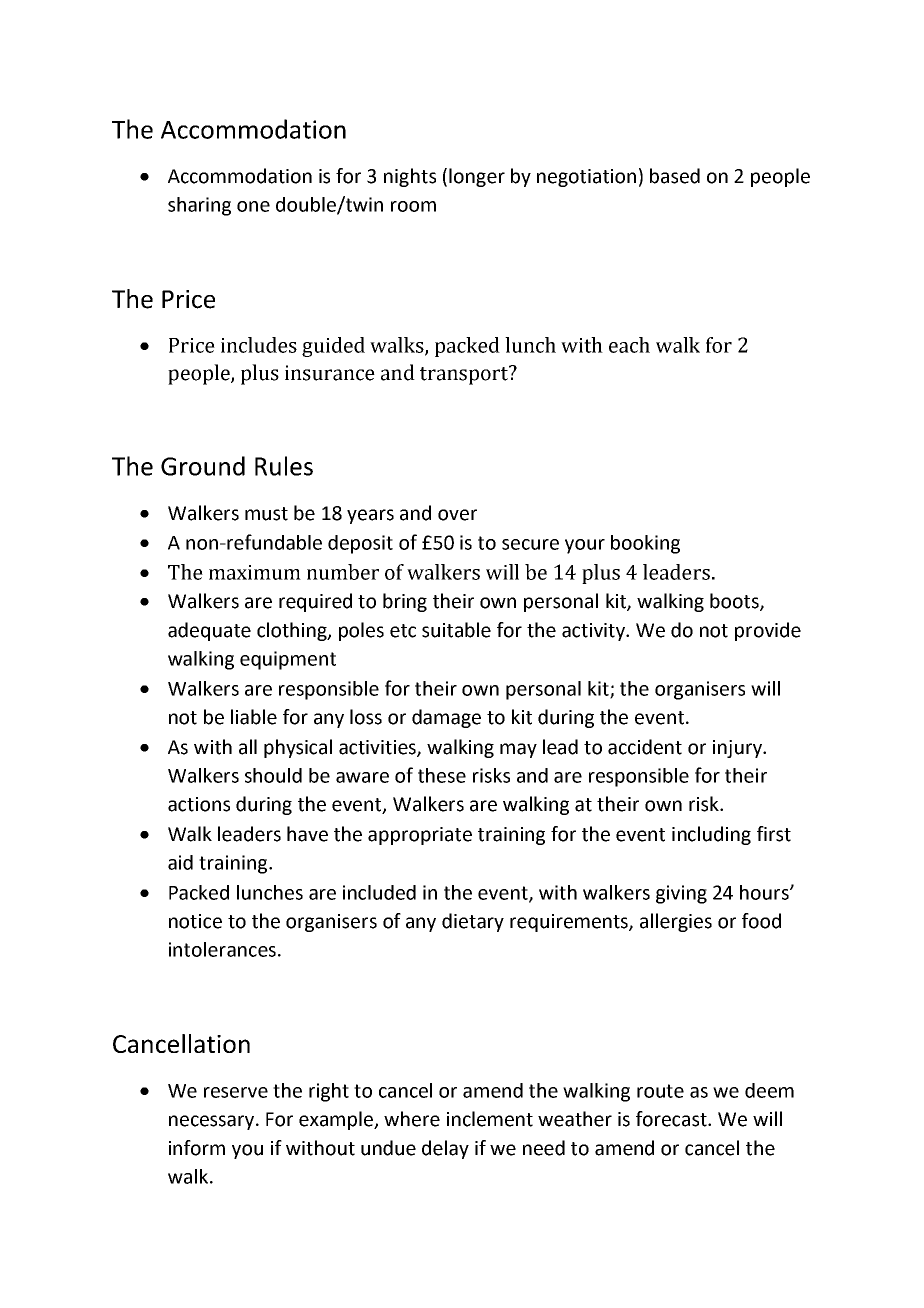 The height and width of the screenshot is (1308, 924). What do you see at coordinates (711, 835) in the screenshot?
I see `including` at bounding box center [711, 835].
